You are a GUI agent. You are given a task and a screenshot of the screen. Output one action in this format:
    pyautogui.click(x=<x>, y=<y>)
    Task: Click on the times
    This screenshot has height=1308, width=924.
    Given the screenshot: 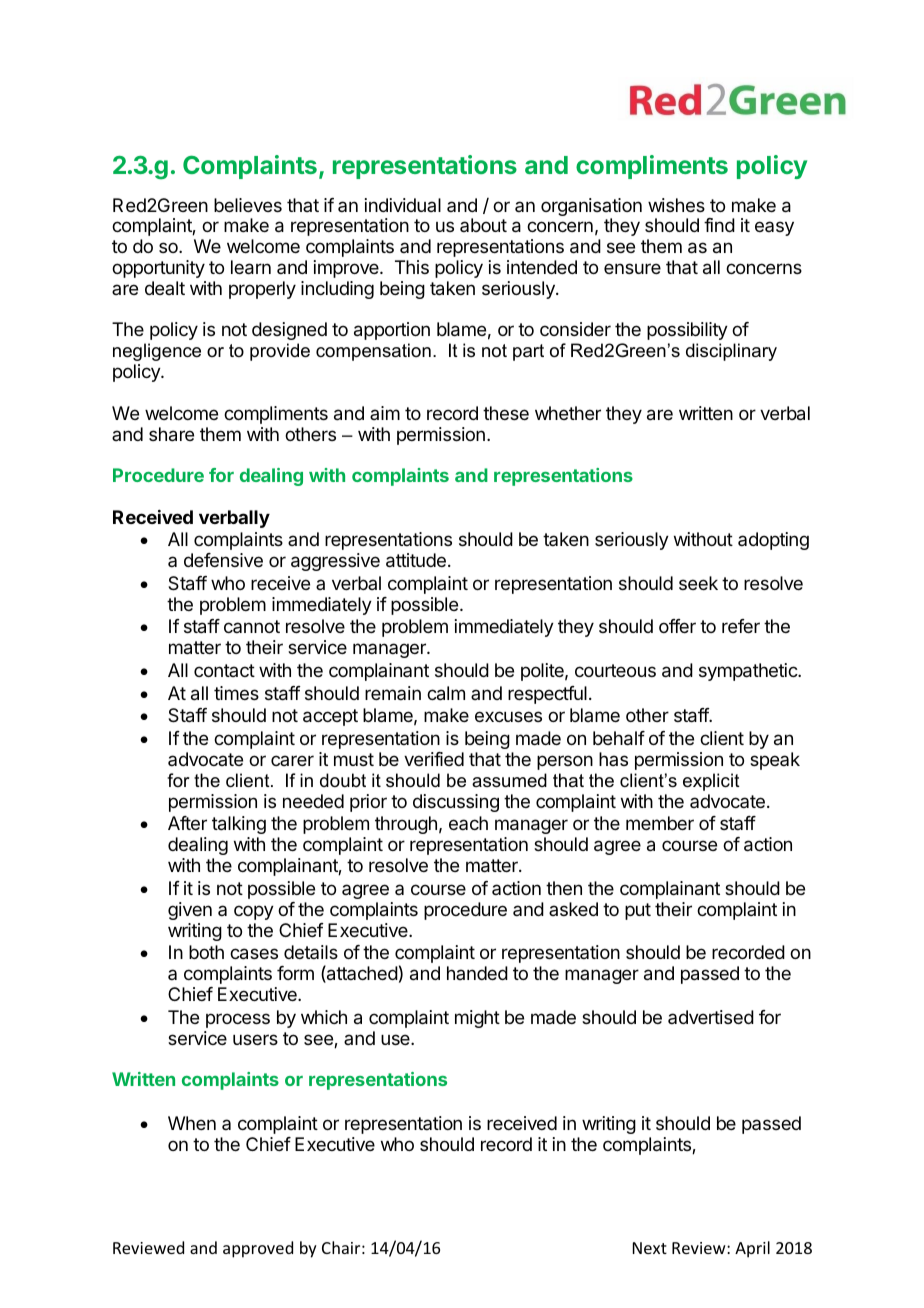 What is the action you would take?
    pyautogui.click(x=236, y=693)
